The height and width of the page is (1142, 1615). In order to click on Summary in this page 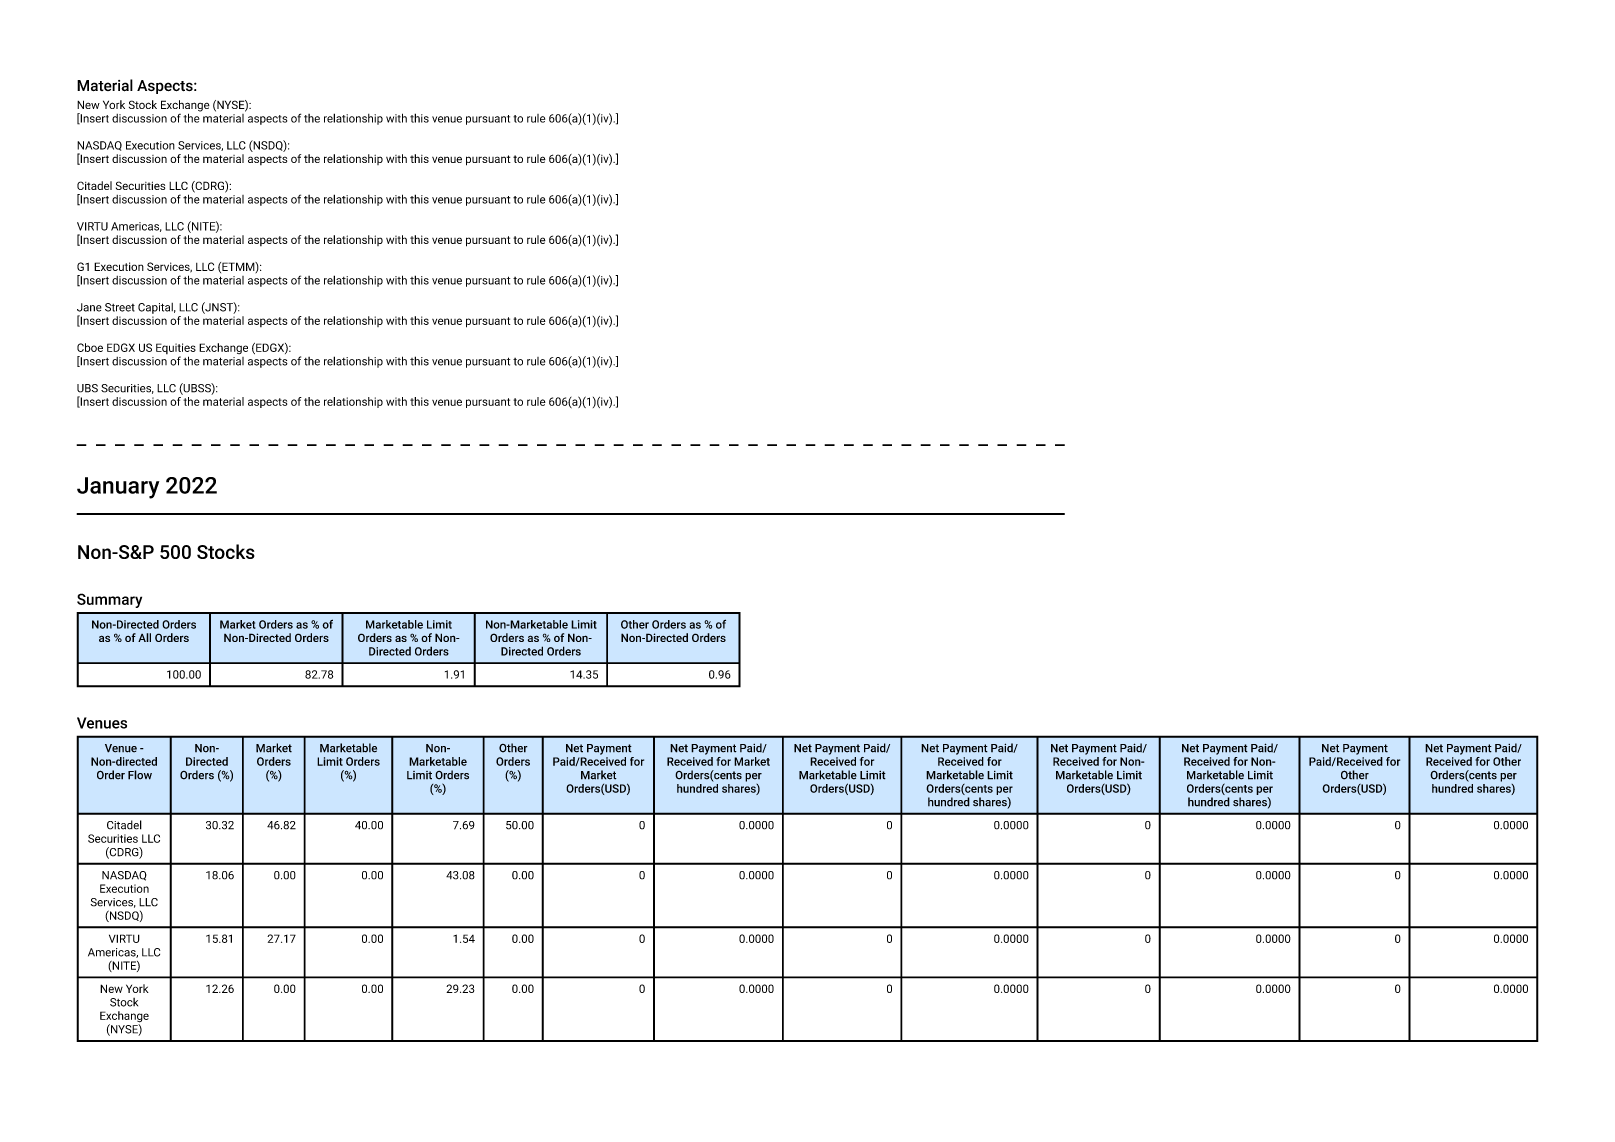, I will do `click(109, 600)`.
